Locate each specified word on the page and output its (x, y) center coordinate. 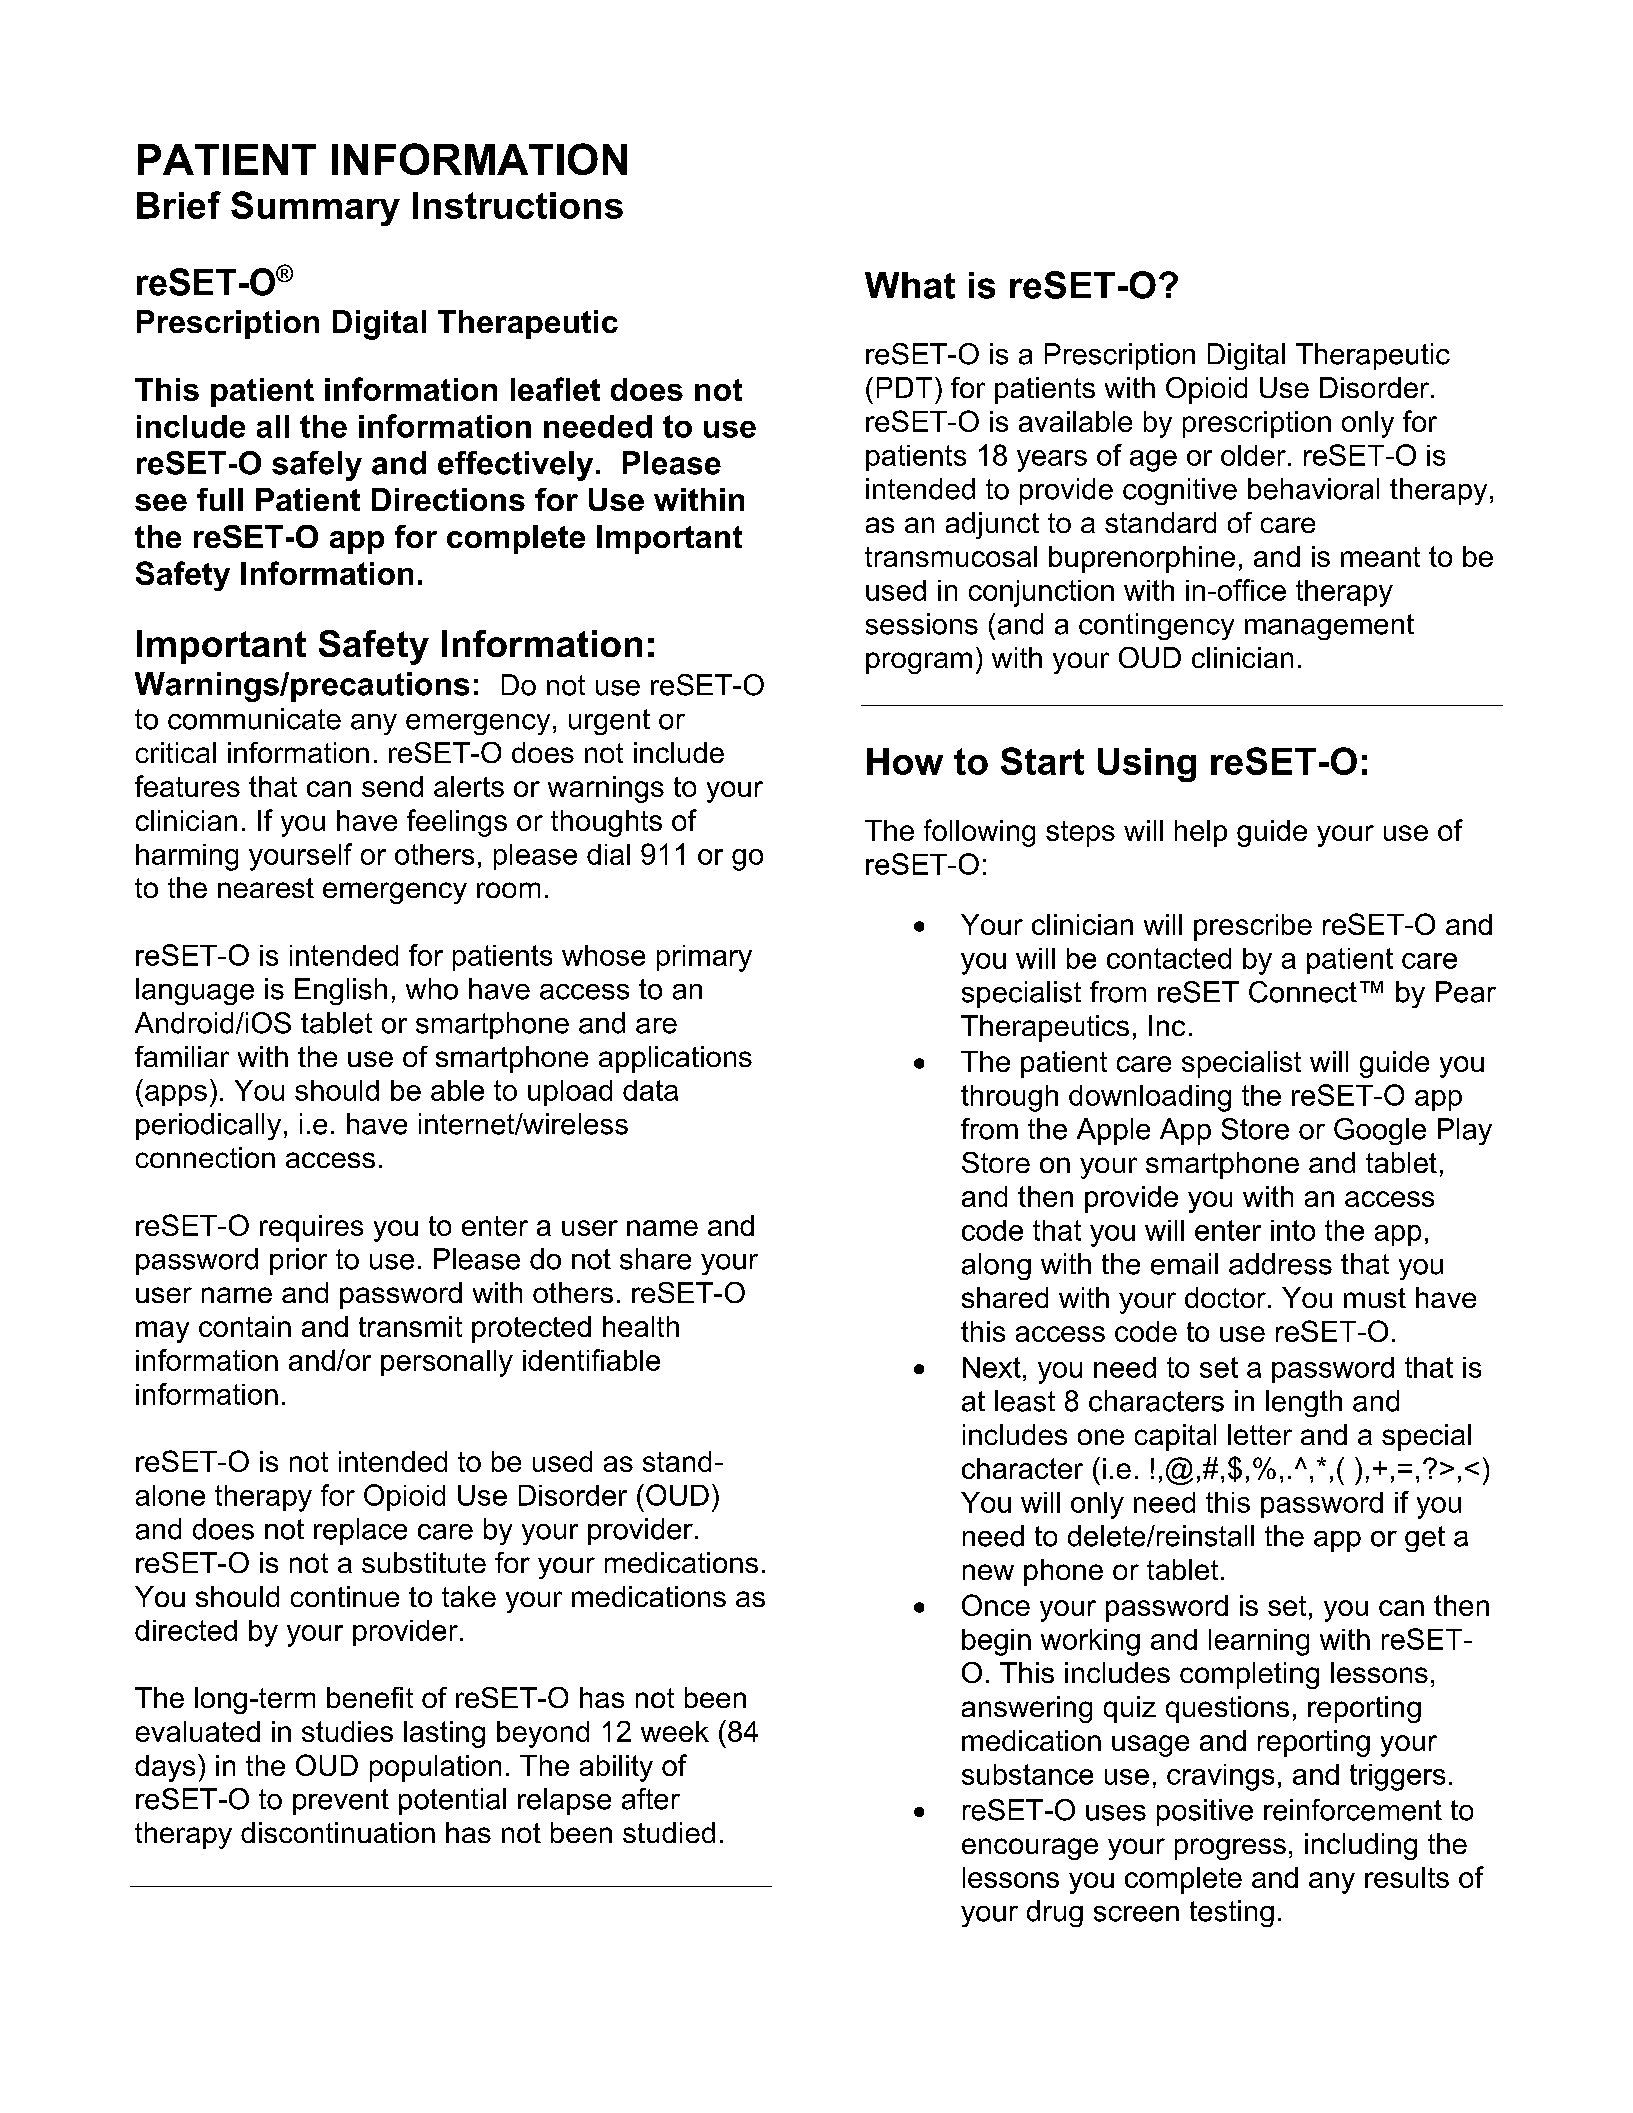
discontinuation (338, 1832)
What (910, 285)
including (1361, 1846)
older (1253, 455)
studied (669, 1832)
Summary (315, 208)
